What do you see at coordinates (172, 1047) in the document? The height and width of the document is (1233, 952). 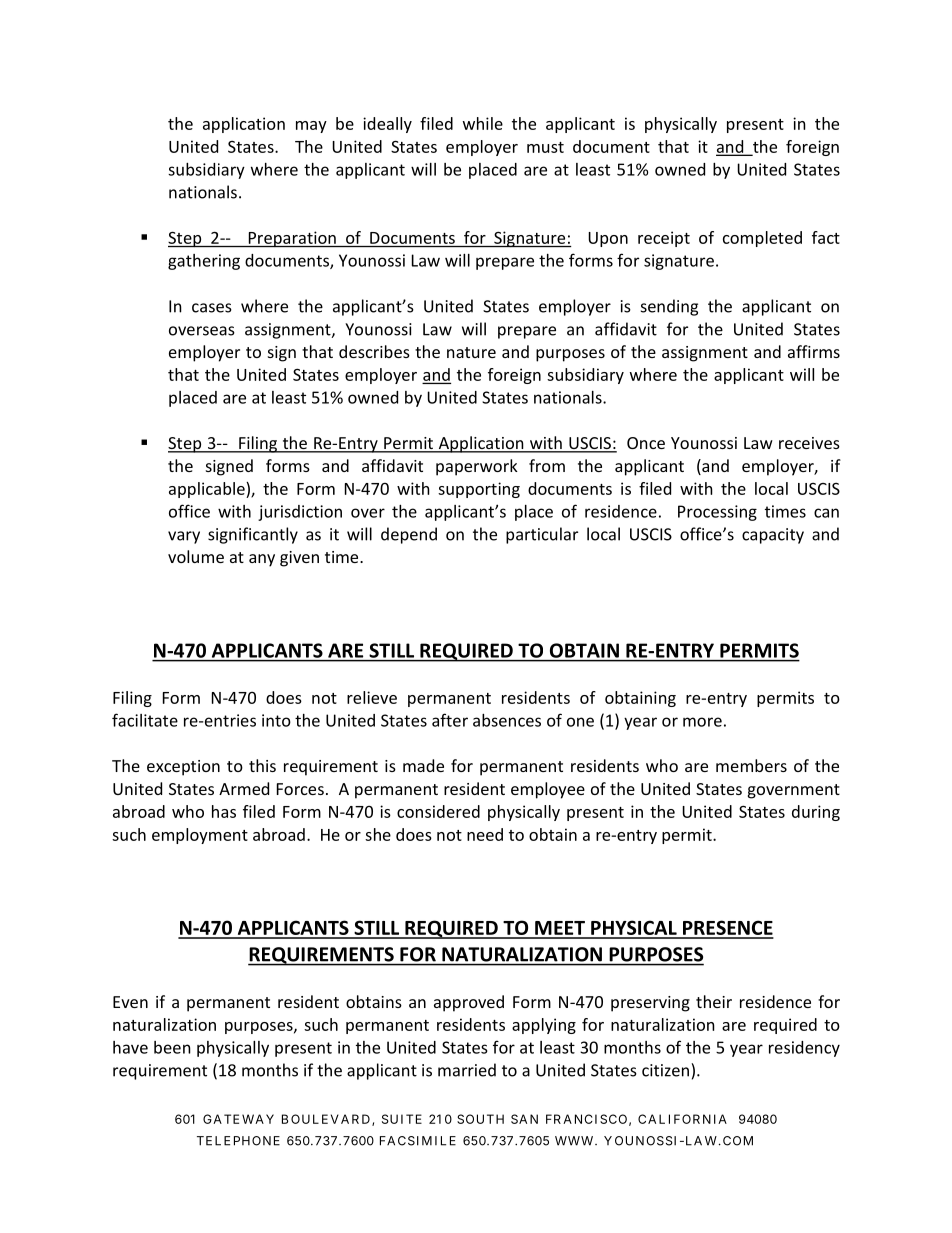 I see `been` at bounding box center [172, 1047].
